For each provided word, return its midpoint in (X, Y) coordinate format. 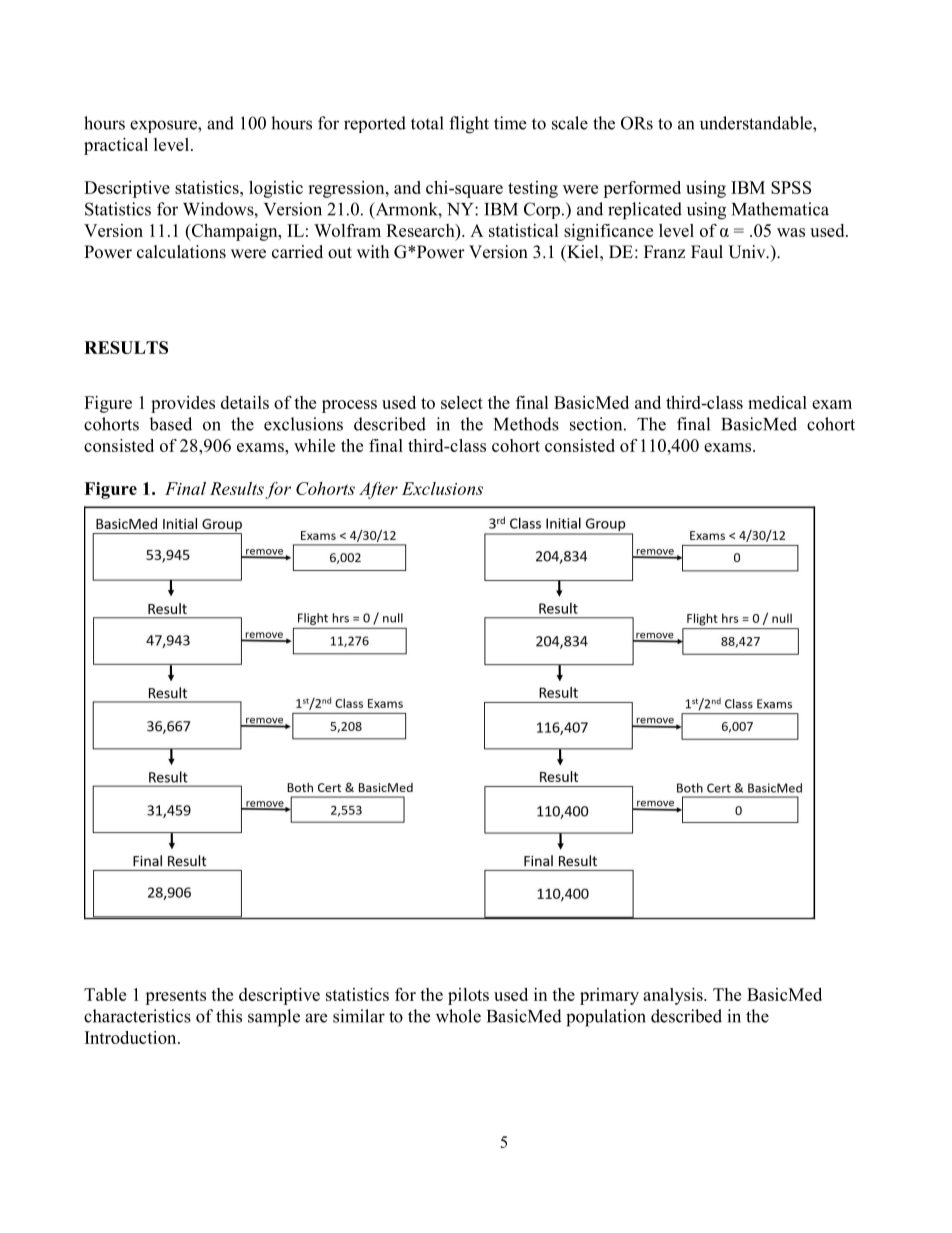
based (170, 424)
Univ (748, 252)
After (378, 490)
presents (175, 997)
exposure (164, 126)
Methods (526, 424)
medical (777, 402)
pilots (468, 996)
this (229, 1016)
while (314, 445)
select (462, 402)
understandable (757, 123)
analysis (674, 996)
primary (609, 996)
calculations (181, 252)
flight (469, 125)
